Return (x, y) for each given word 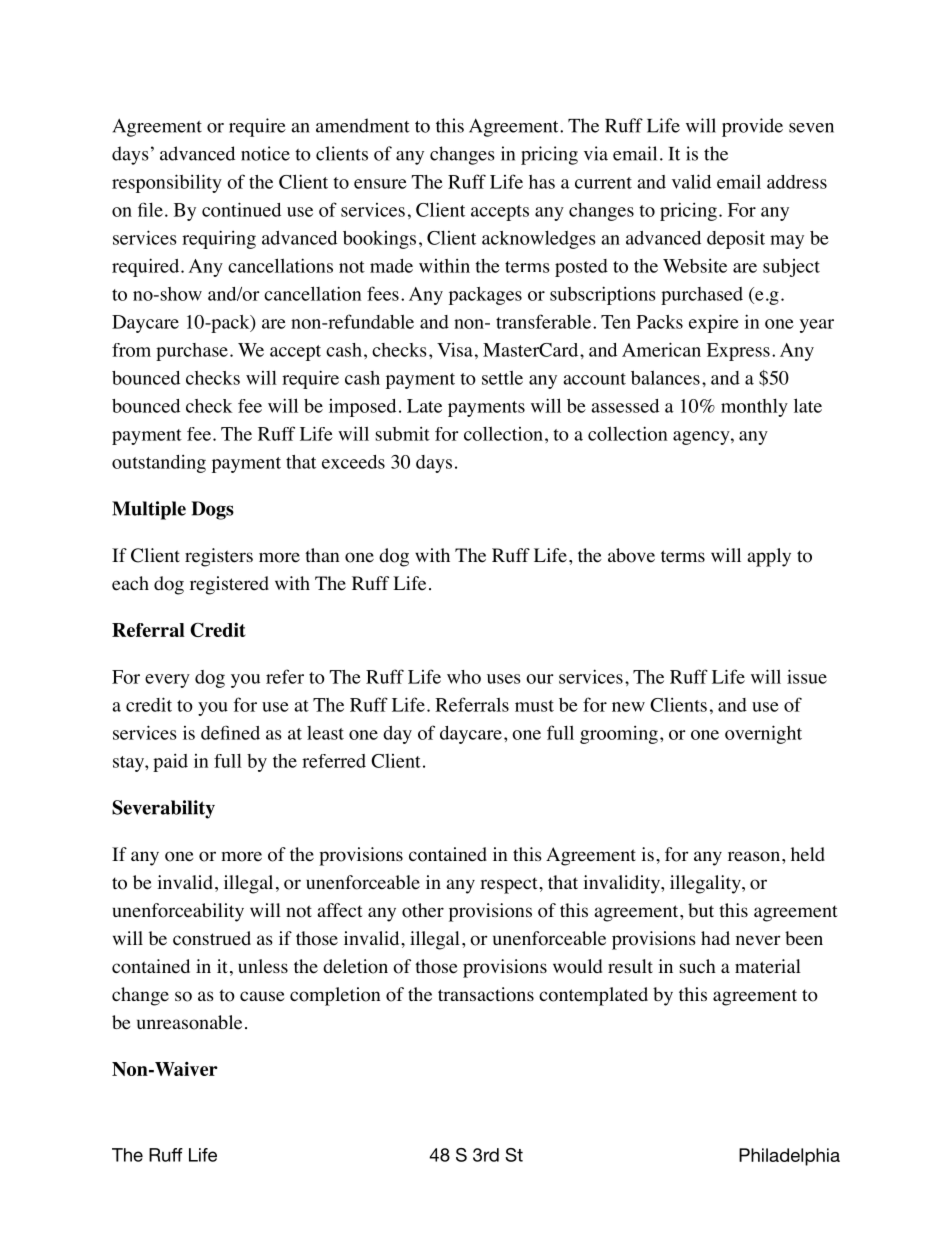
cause (262, 996)
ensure (380, 184)
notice (265, 153)
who (464, 677)
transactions (486, 994)
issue (807, 676)
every (167, 681)
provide (752, 127)
